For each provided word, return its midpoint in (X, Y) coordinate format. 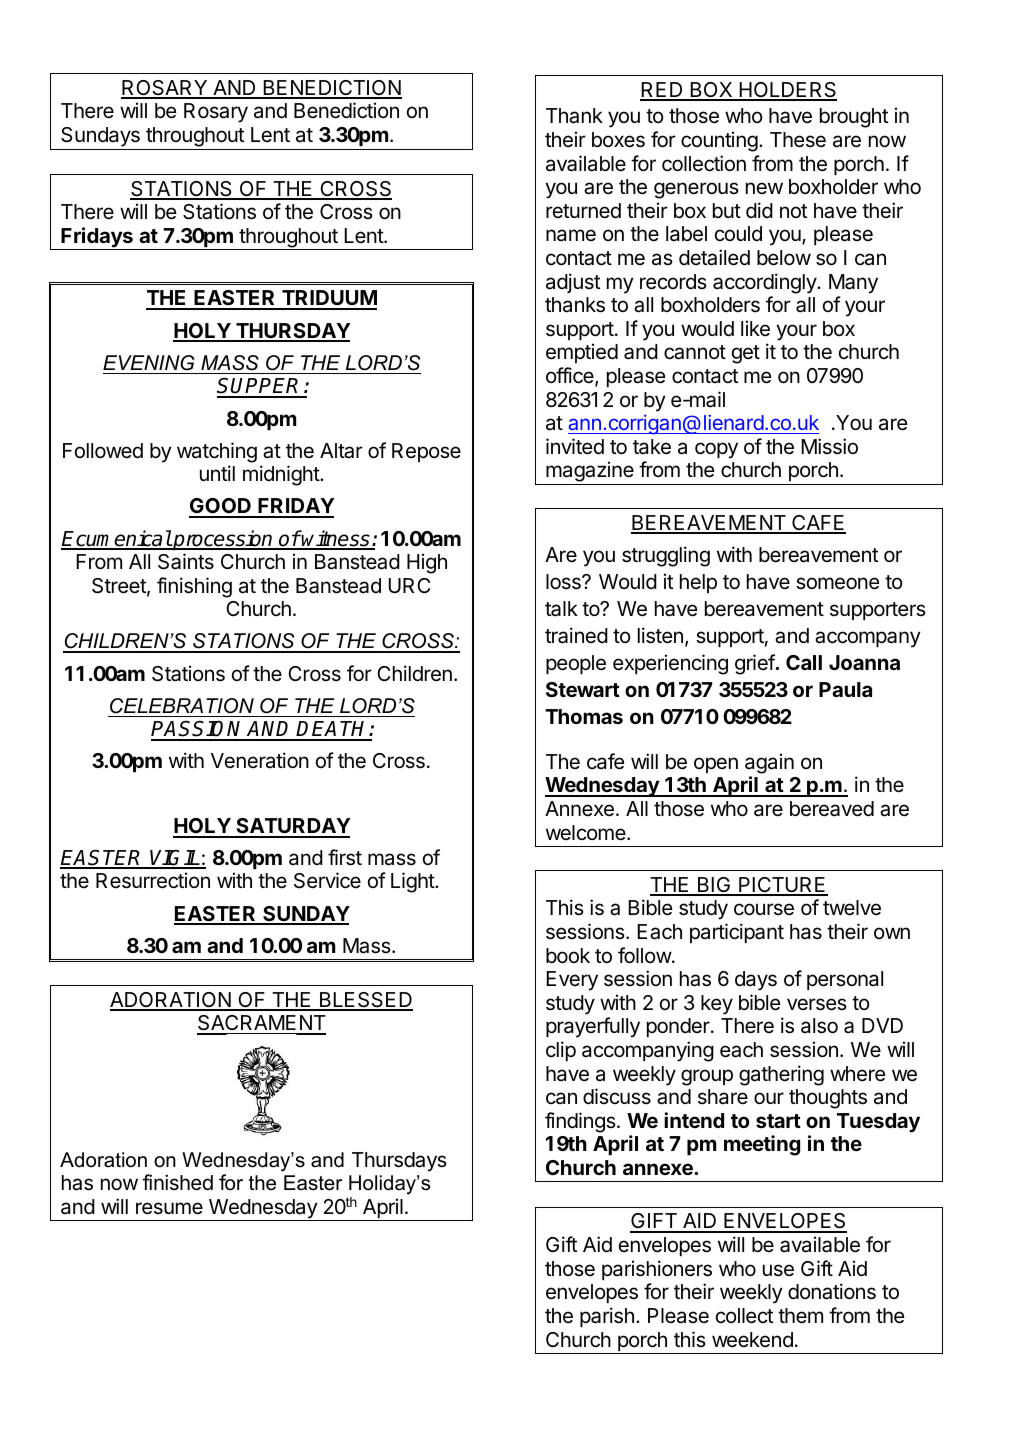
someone (838, 583)
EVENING (149, 363)
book (568, 956)
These (798, 140)
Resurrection (153, 880)
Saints (186, 561)
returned (583, 211)
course (764, 909)
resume (169, 1208)
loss (564, 582)
